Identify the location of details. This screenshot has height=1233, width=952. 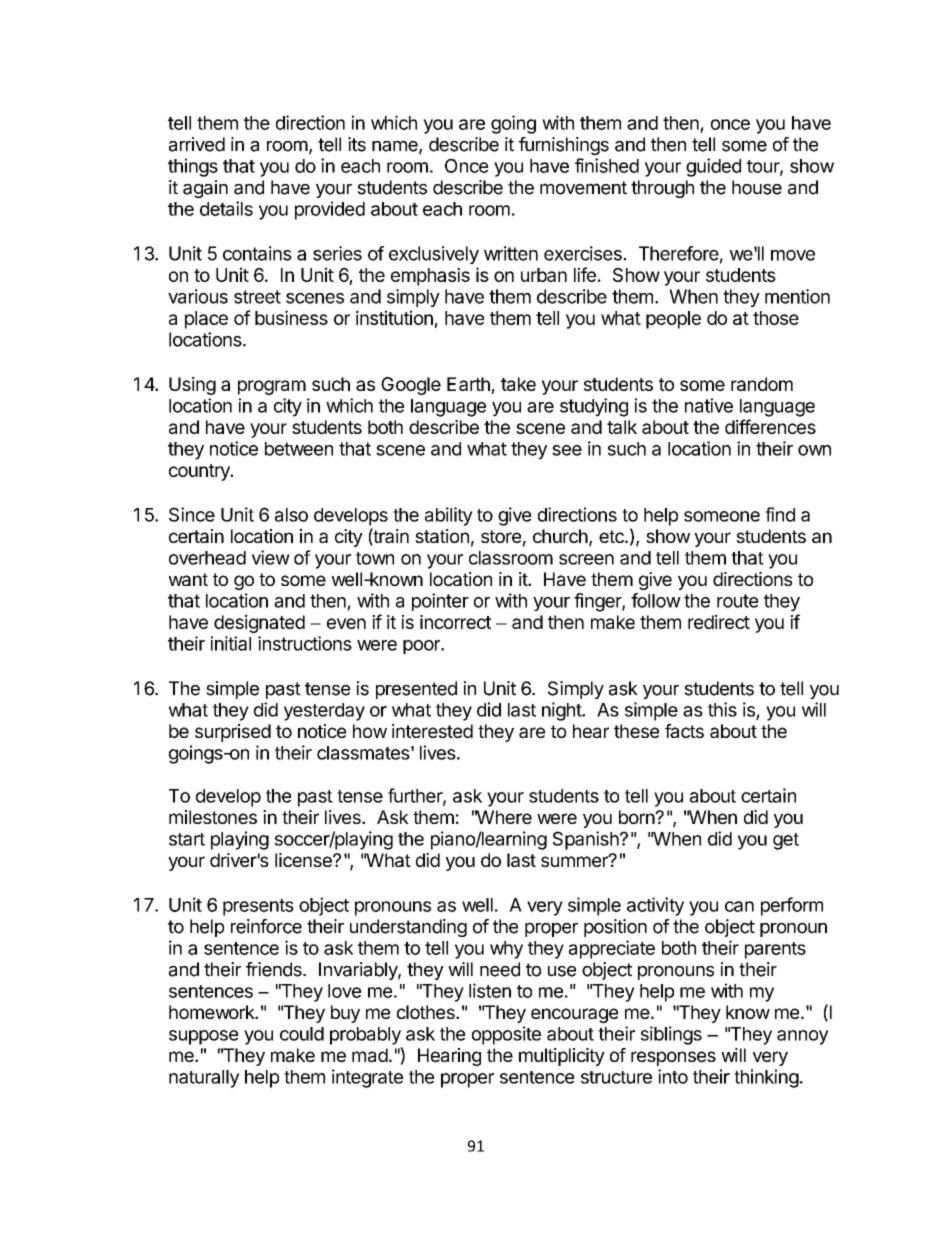
(226, 208).
